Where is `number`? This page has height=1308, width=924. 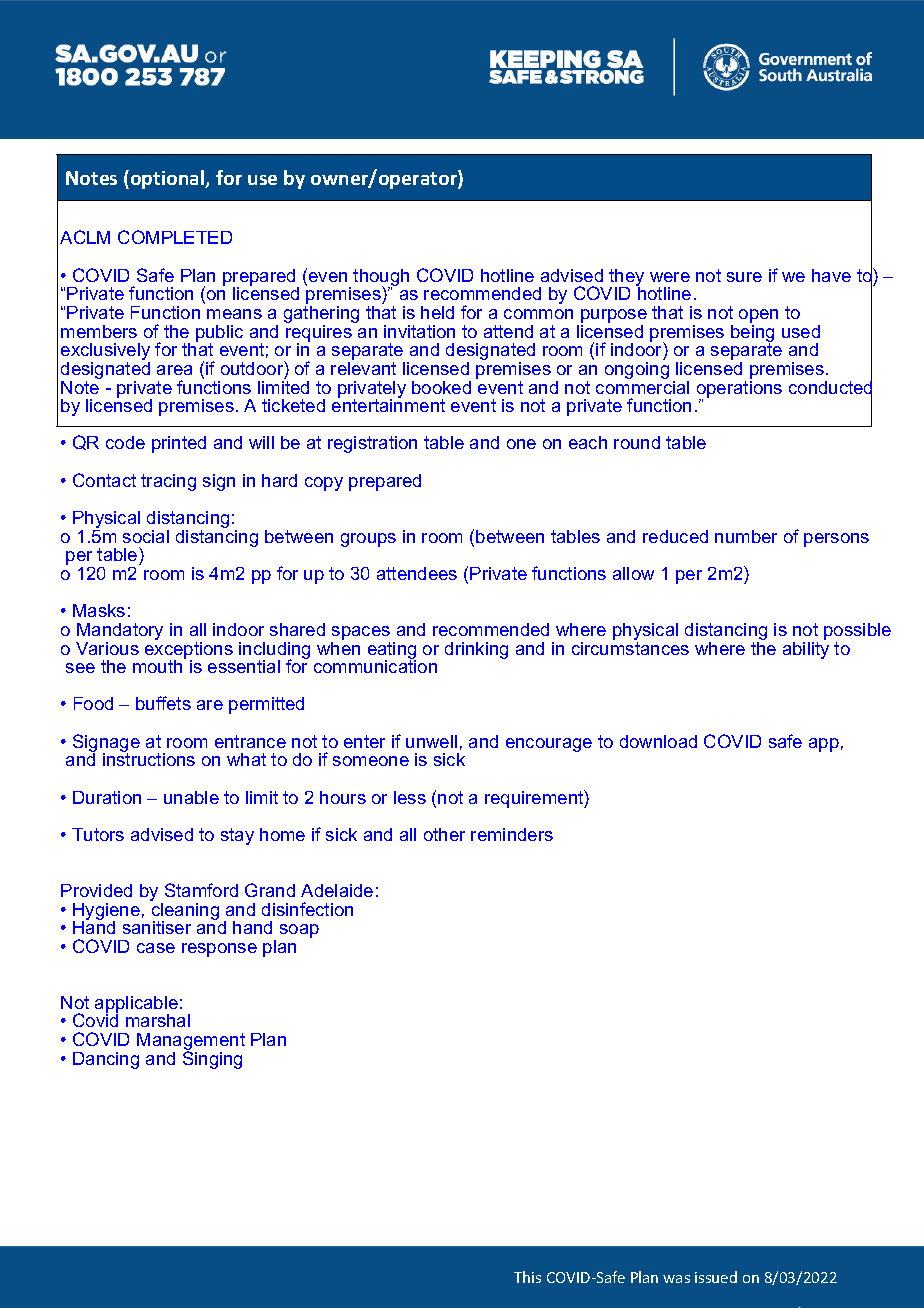 number is located at coordinates (746, 536).
